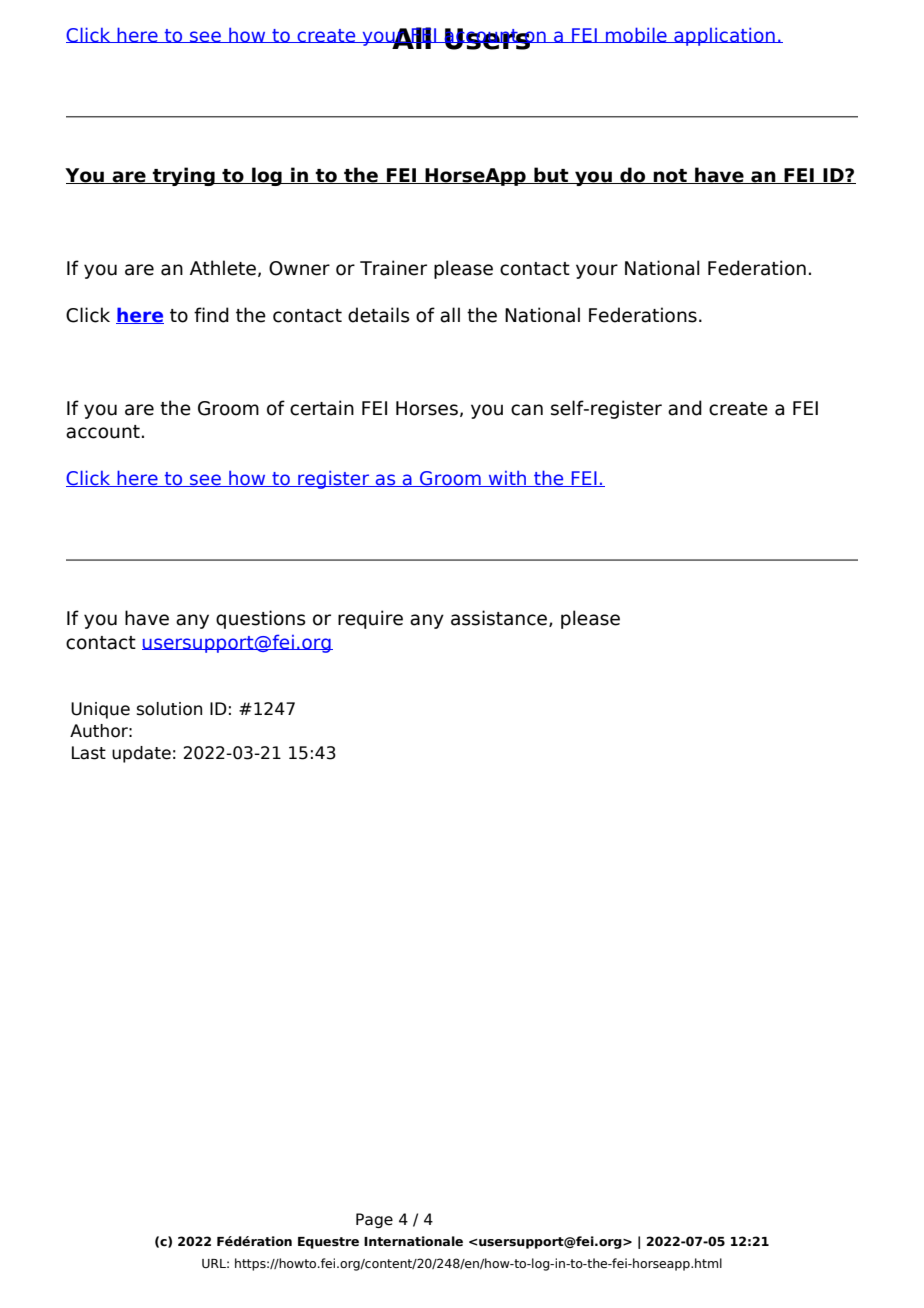  I want to click on solution, so click(169, 709).
